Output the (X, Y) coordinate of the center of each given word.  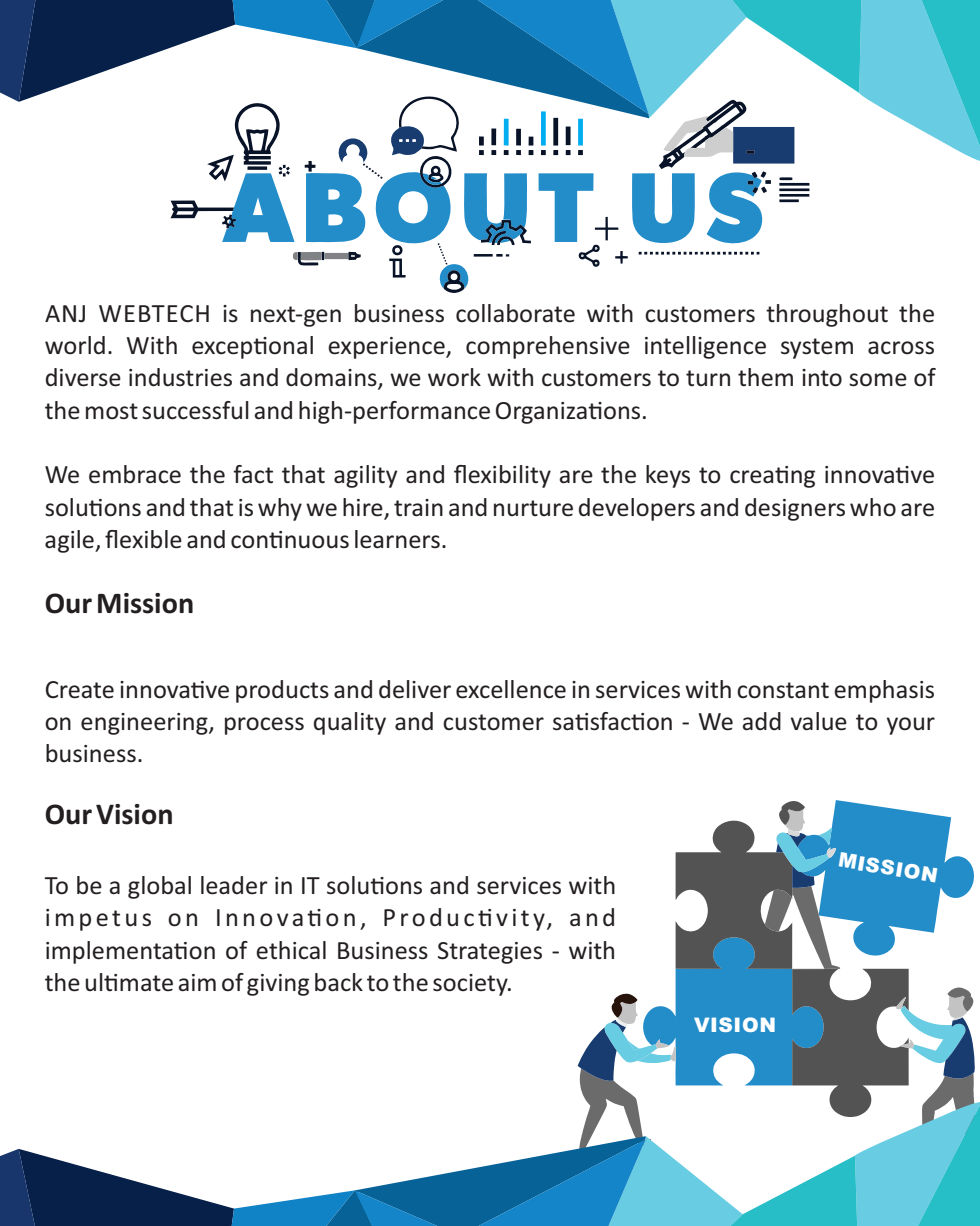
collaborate (515, 313)
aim (197, 983)
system (817, 348)
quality (350, 723)
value (818, 721)
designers (795, 509)
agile (70, 541)
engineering (145, 724)
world (75, 345)
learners (397, 539)
